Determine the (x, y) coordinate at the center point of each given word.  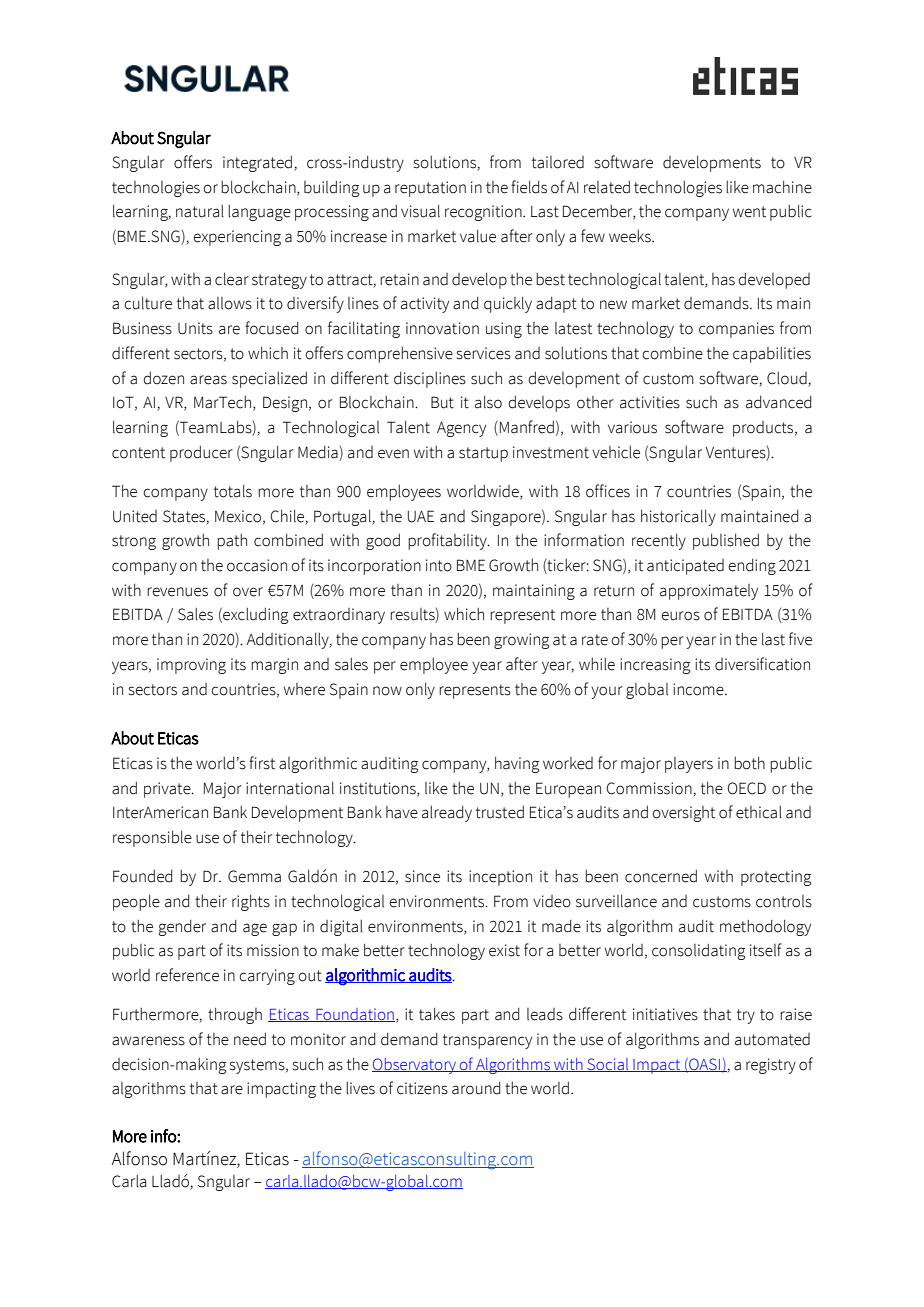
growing (522, 641)
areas (208, 380)
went (749, 212)
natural (200, 211)
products (764, 429)
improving (191, 666)
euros (680, 616)
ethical (759, 812)
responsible (152, 839)
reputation (430, 189)
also (488, 402)
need (250, 1039)
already (447, 814)
